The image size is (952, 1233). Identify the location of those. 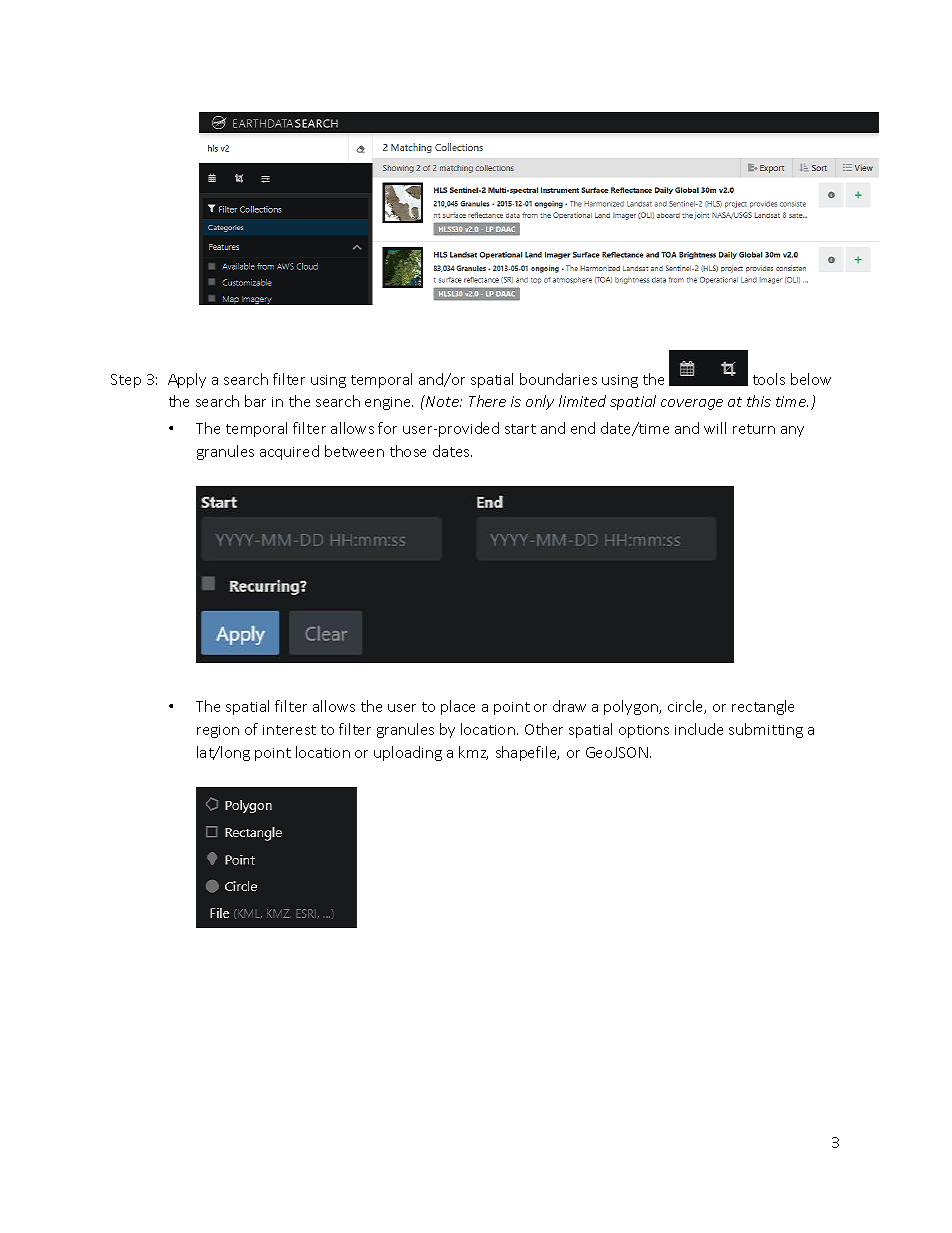
(408, 451).
